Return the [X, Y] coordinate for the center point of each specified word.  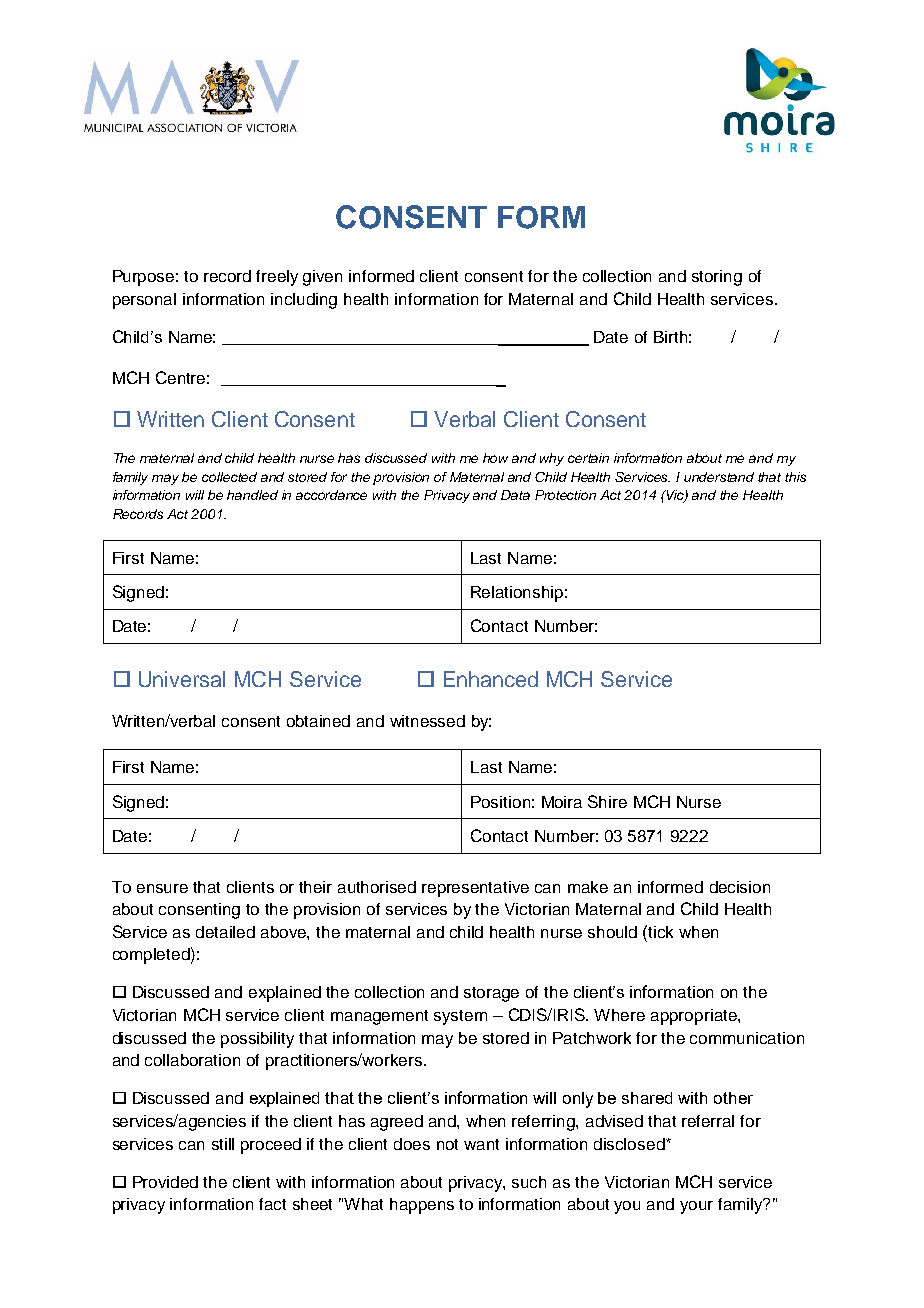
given [322, 278]
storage [491, 994]
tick [660, 932]
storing [717, 278]
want [481, 1144]
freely [277, 278]
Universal [182, 679]
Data [515, 495]
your [696, 1207]
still [223, 1144]
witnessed [427, 721]
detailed [225, 932]
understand [719, 477]
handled [252, 495]
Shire [607, 801]
